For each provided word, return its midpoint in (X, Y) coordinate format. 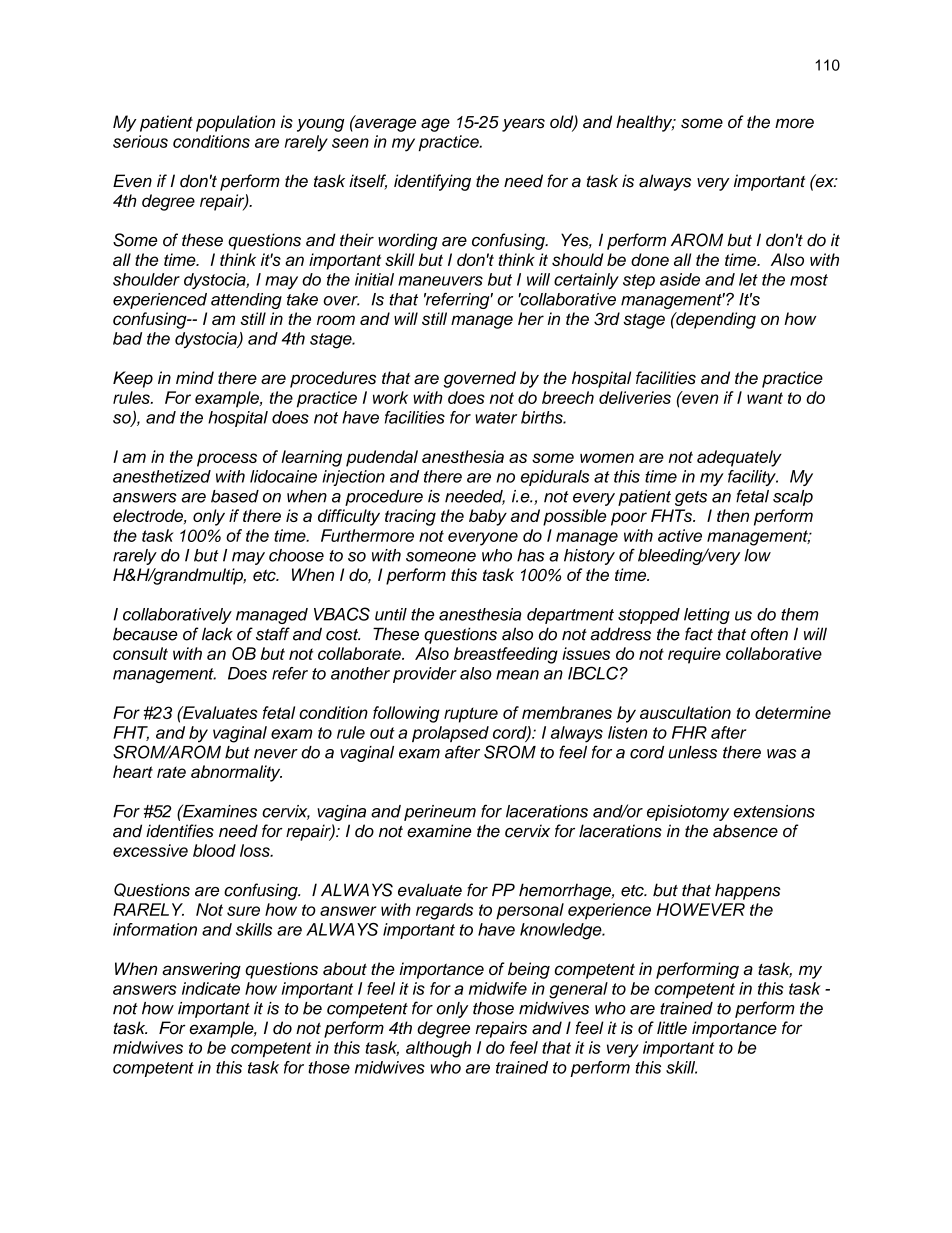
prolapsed (450, 734)
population (235, 123)
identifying (432, 182)
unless (692, 752)
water (496, 418)
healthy (645, 123)
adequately (739, 458)
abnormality (236, 773)
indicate (211, 988)
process (227, 460)
